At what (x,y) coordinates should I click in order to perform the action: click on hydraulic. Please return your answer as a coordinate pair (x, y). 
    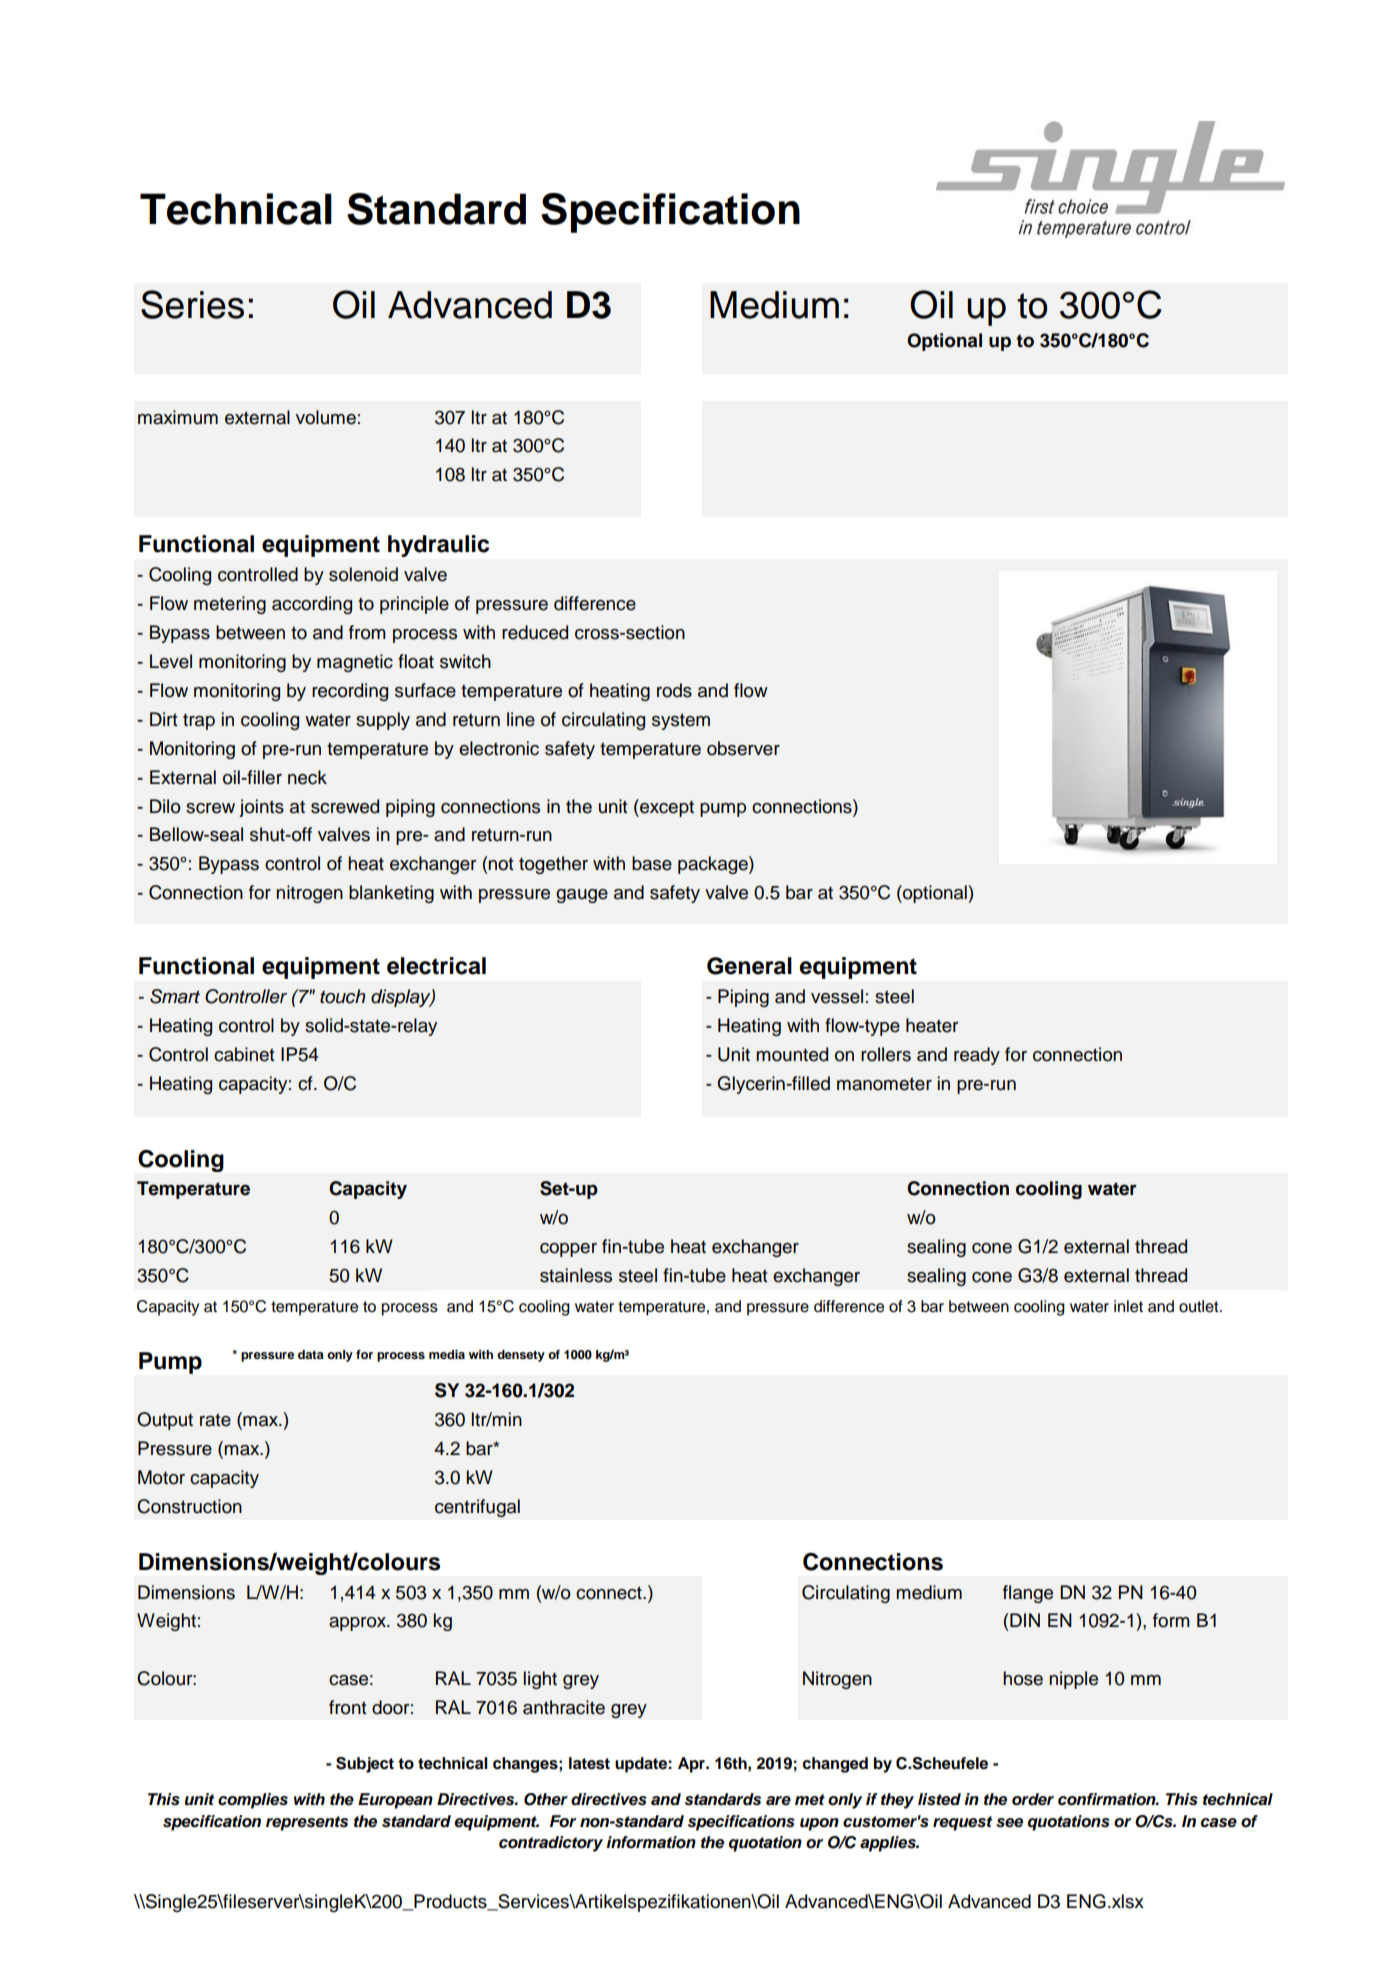
    Looking at the image, I should click on (438, 546).
